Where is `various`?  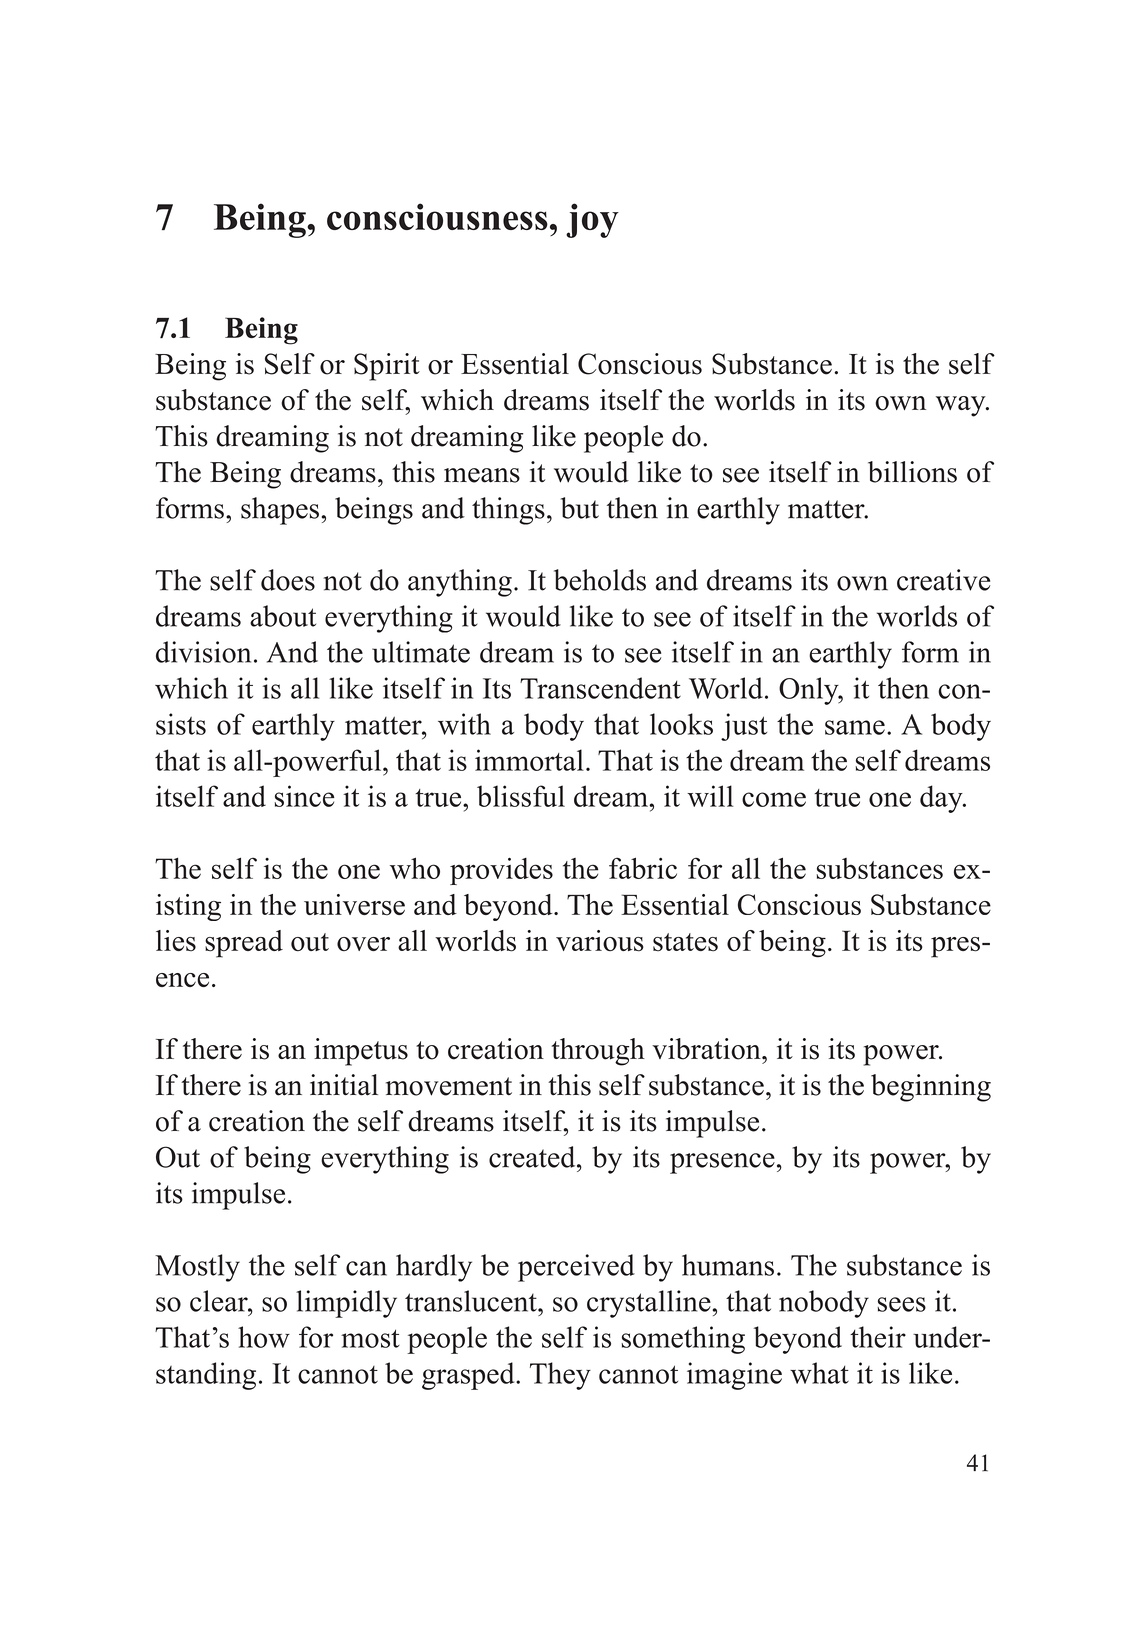
various is located at coordinates (600, 941).
